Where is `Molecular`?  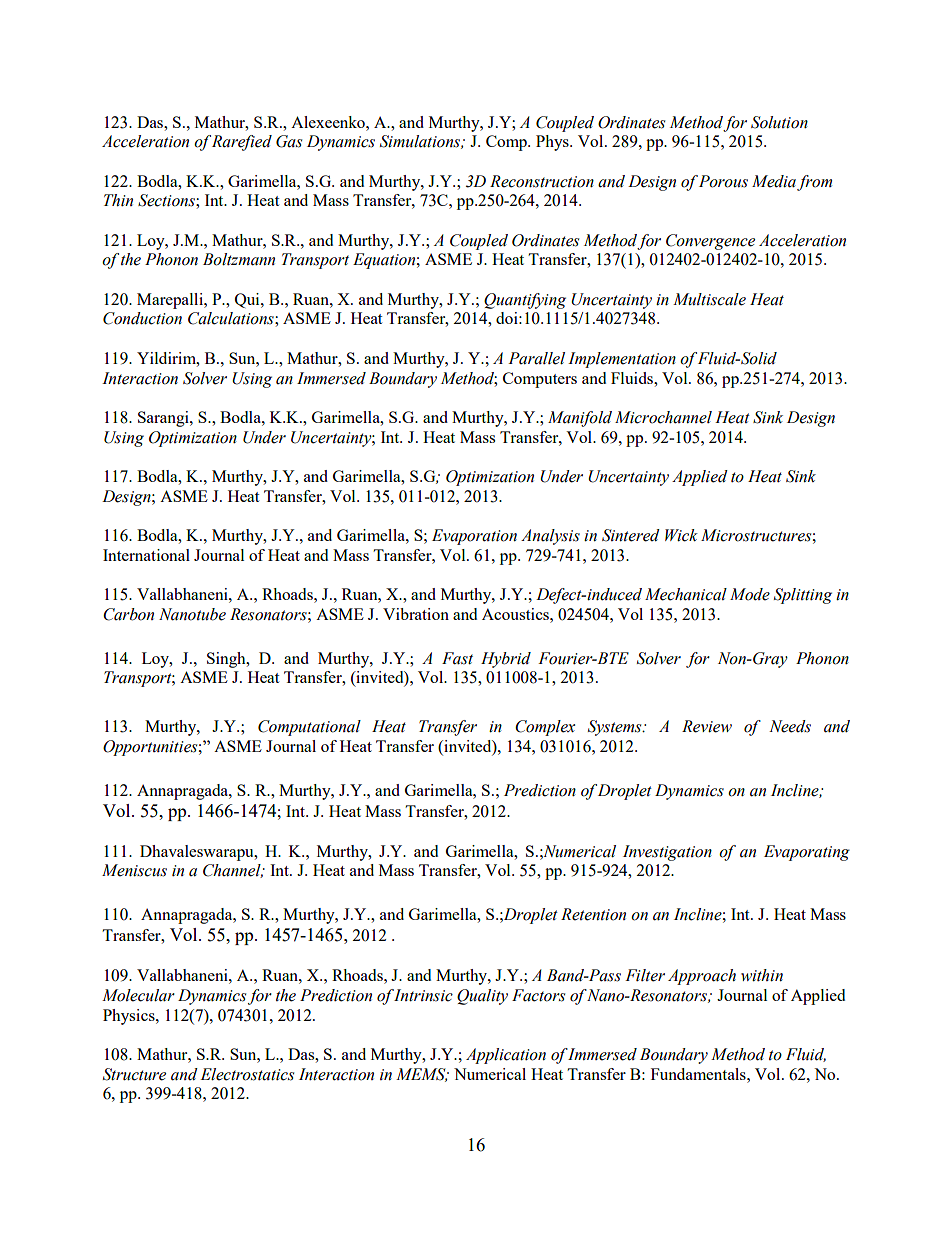
Molecular is located at coordinates (138, 995).
